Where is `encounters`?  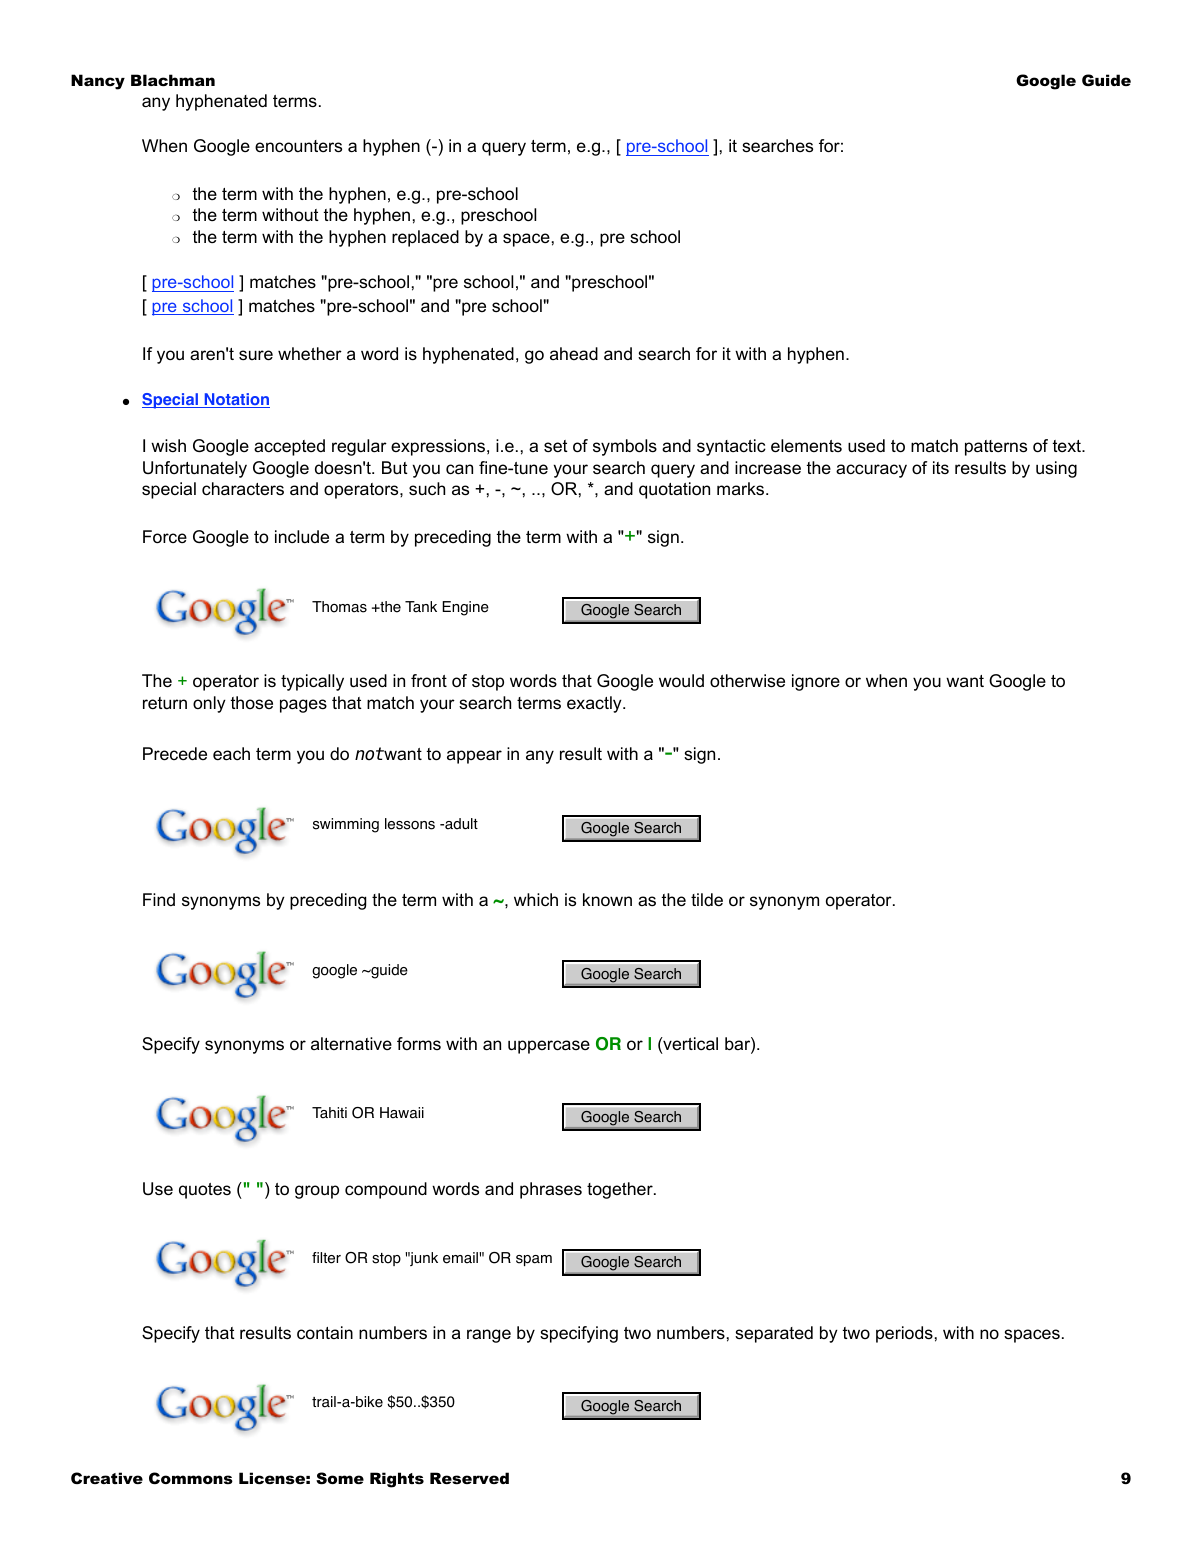 encounters is located at coordinates (298, 146).
